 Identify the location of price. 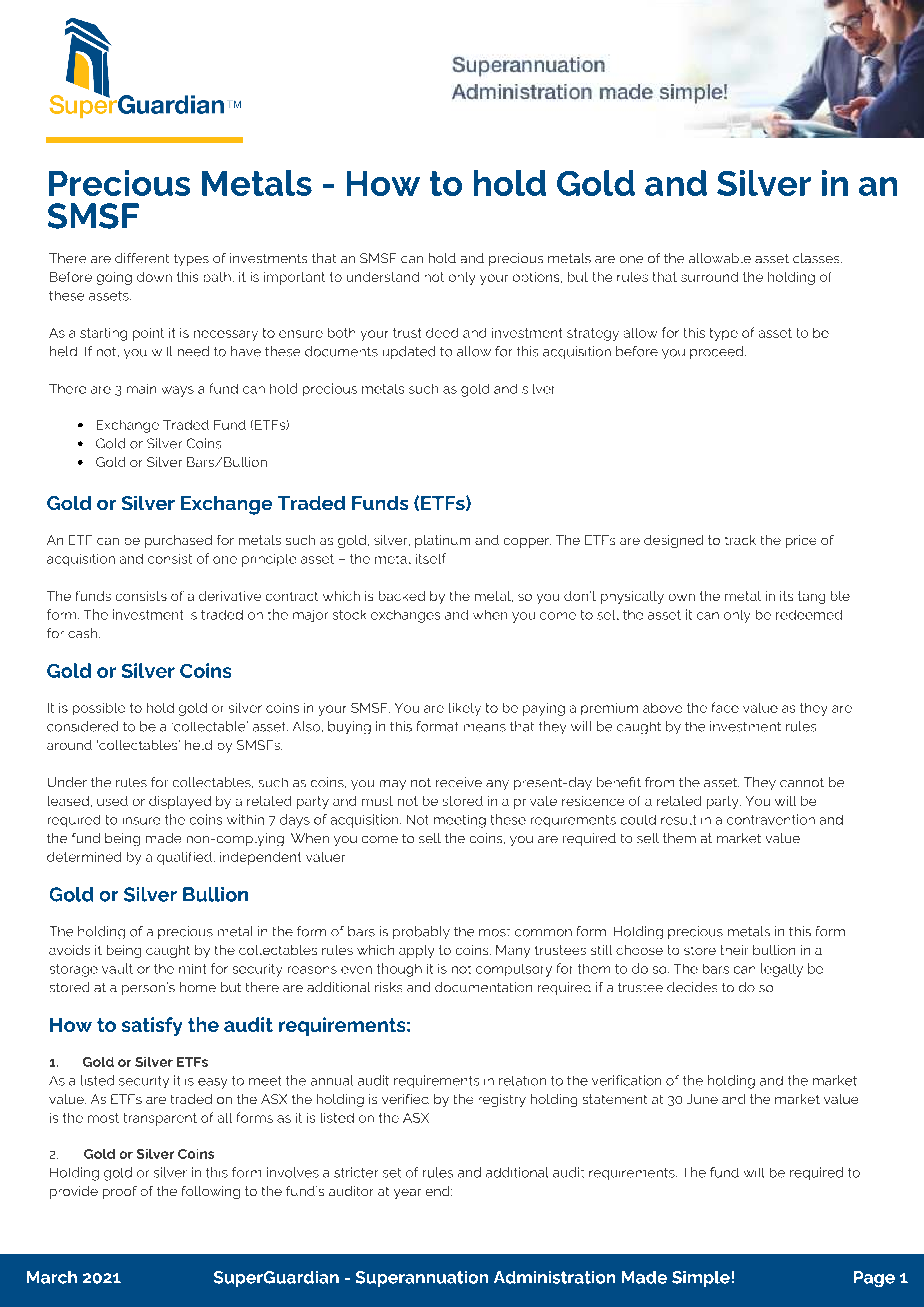
(801, 541).
